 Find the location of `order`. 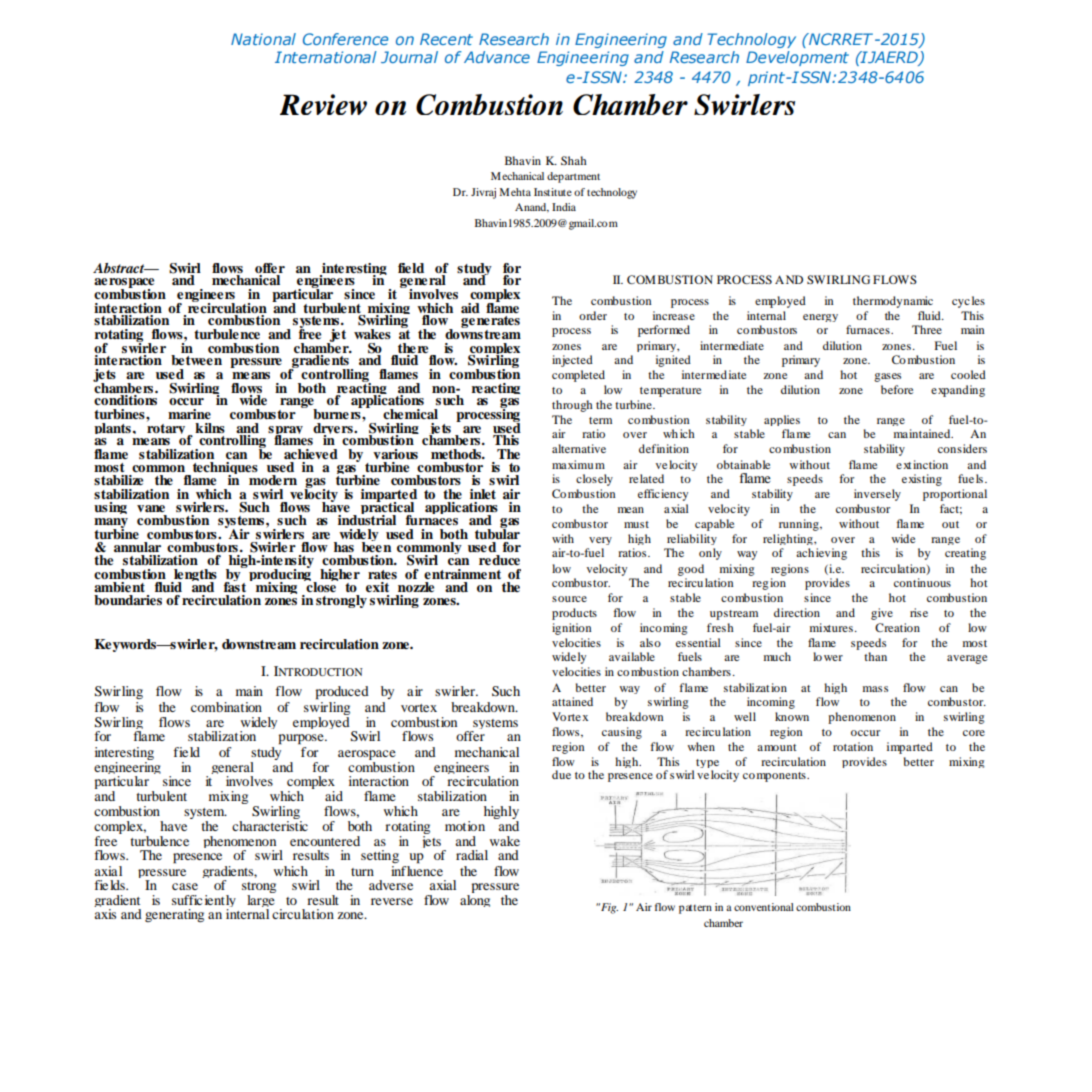

order is located at coordinates (593, 315).
